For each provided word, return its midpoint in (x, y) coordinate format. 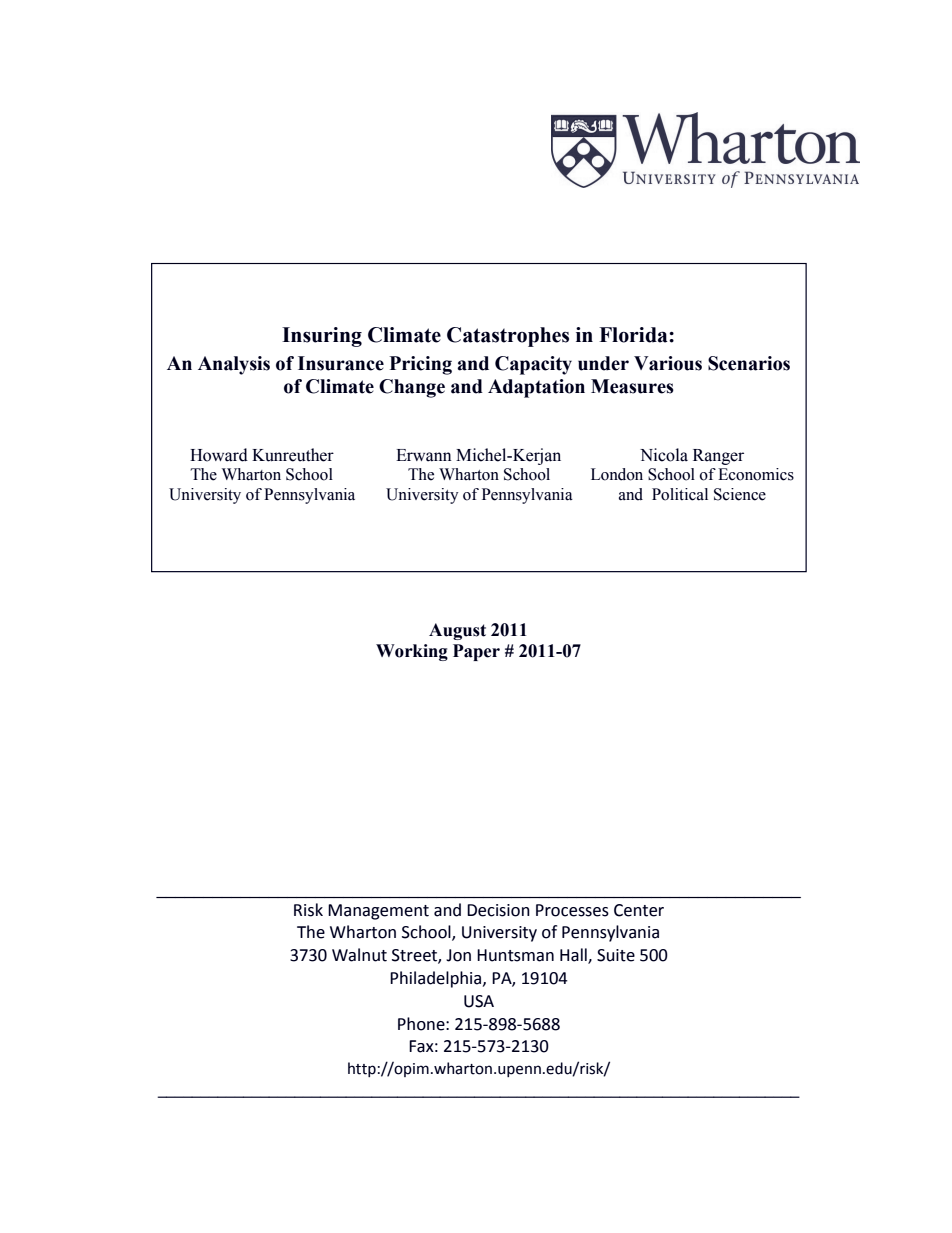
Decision (498, 910)
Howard (219, 455)
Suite (616, 955)
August (457, 631)
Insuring (322, 337)
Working (412, 652)
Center (639, 910)
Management (378, 912)
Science (740, 494)
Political (680, 494)
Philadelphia (437, 979)
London (617, 474)
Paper (476, 652)
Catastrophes (508, 337)
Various (668, 363)
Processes (572, 910)
